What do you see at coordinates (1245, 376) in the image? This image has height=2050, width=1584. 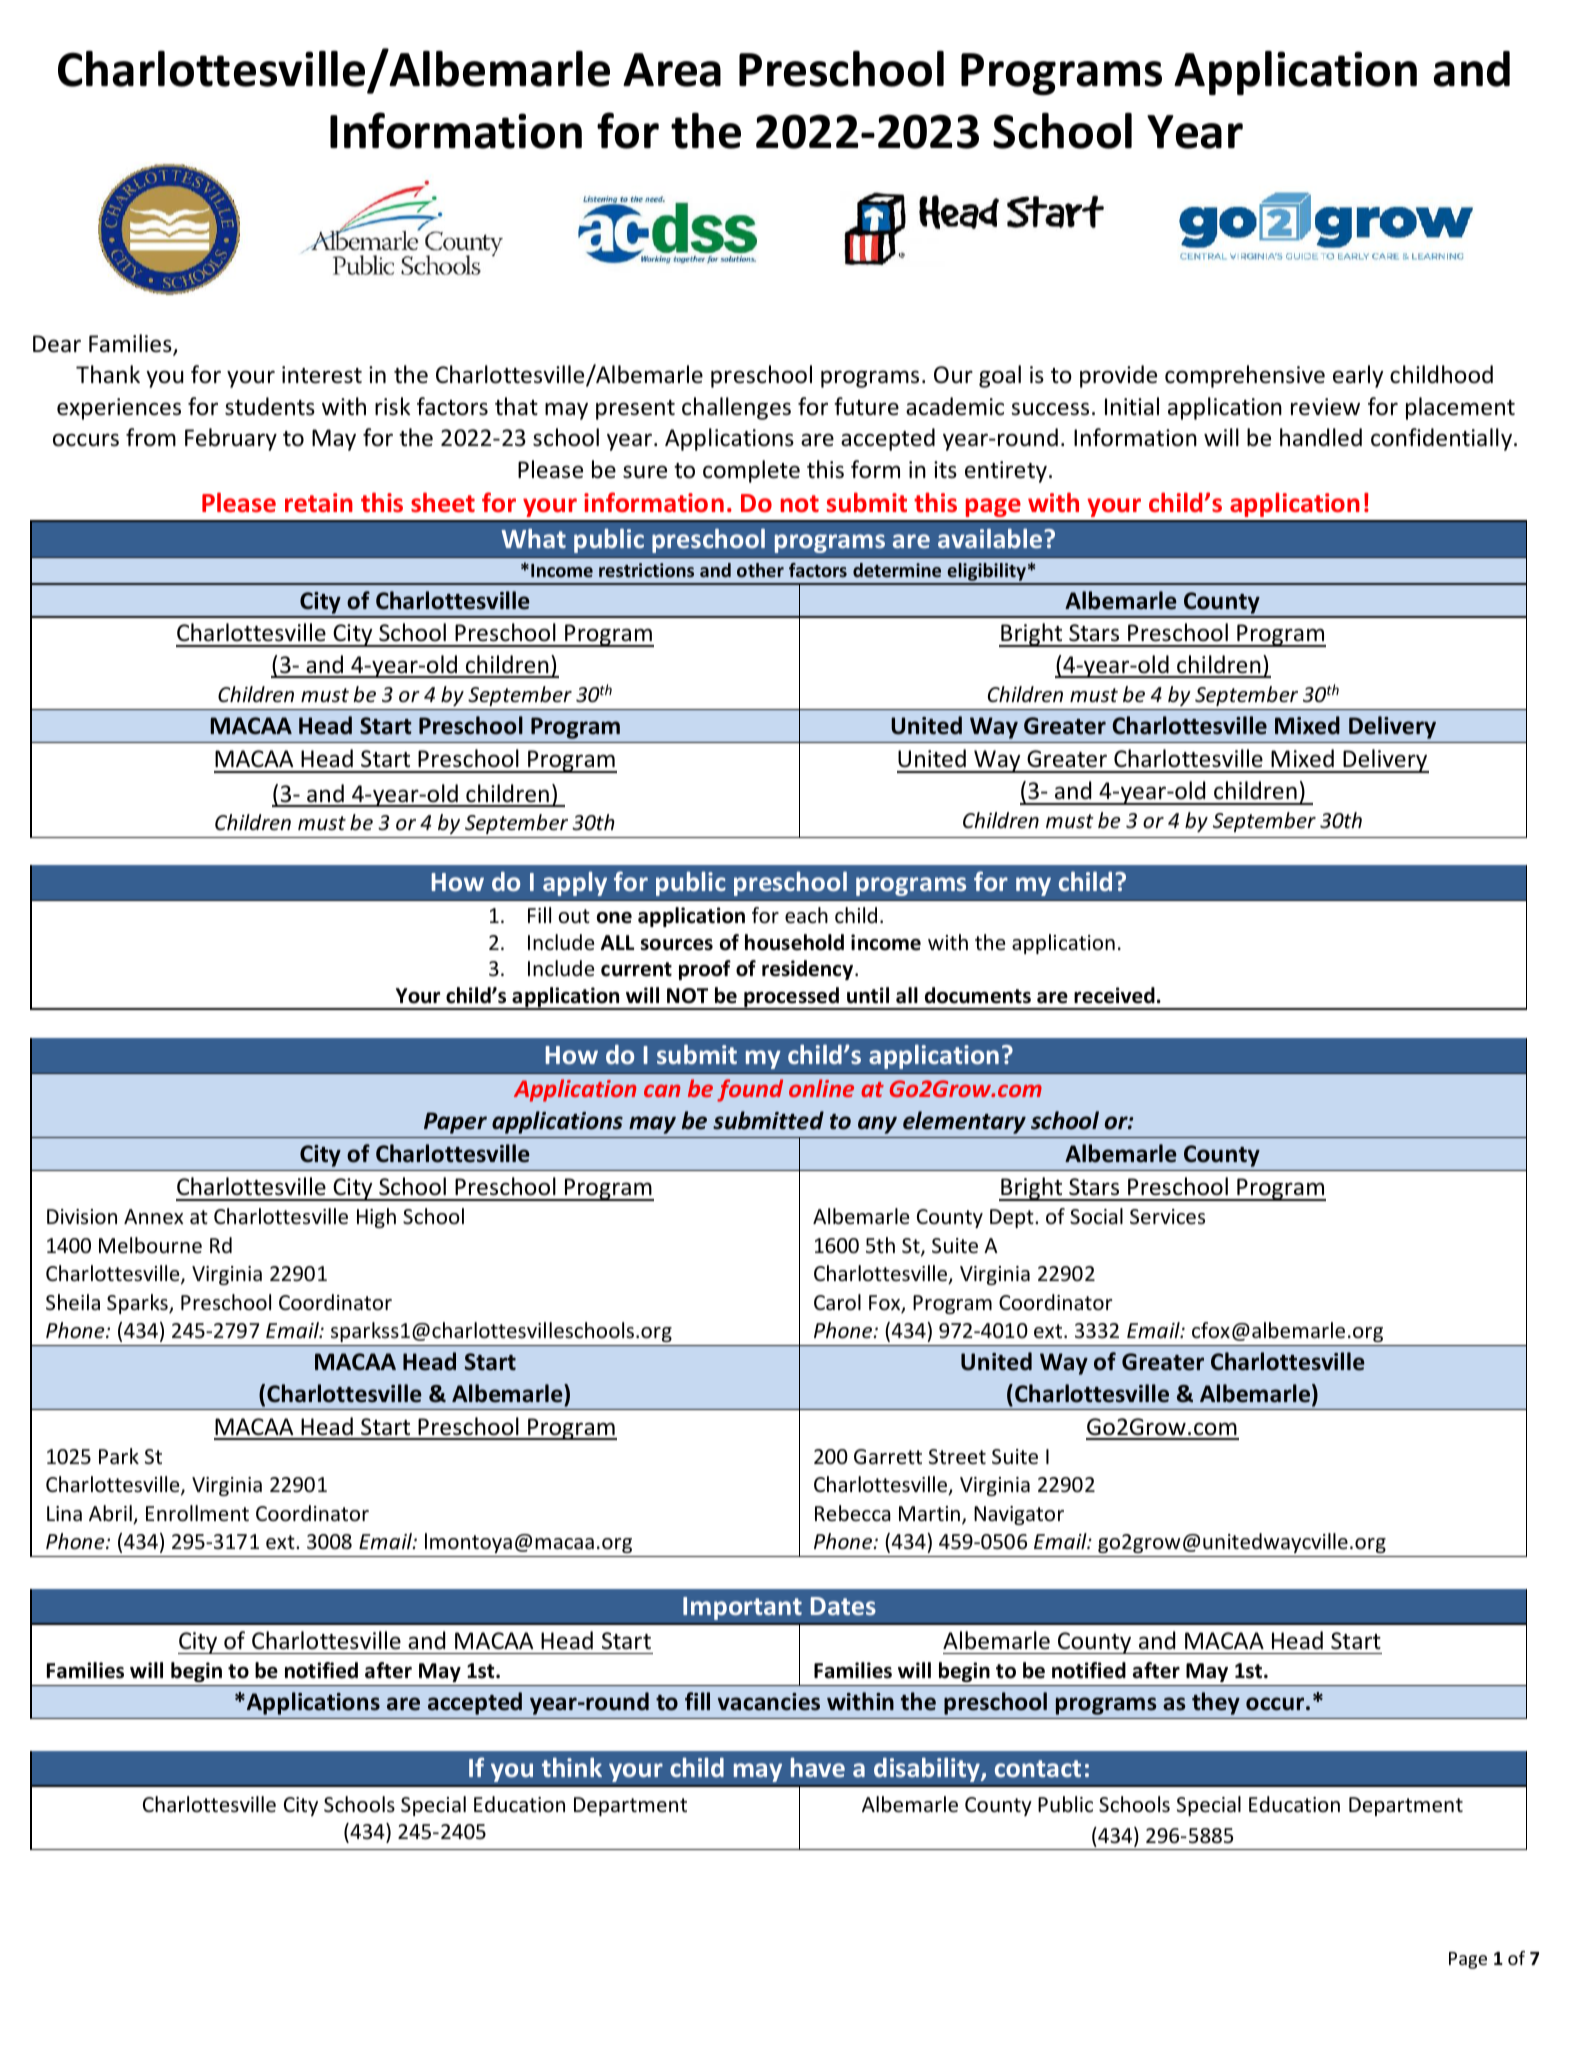 I see `comprehensive` at bounding box center [1245, 376].
